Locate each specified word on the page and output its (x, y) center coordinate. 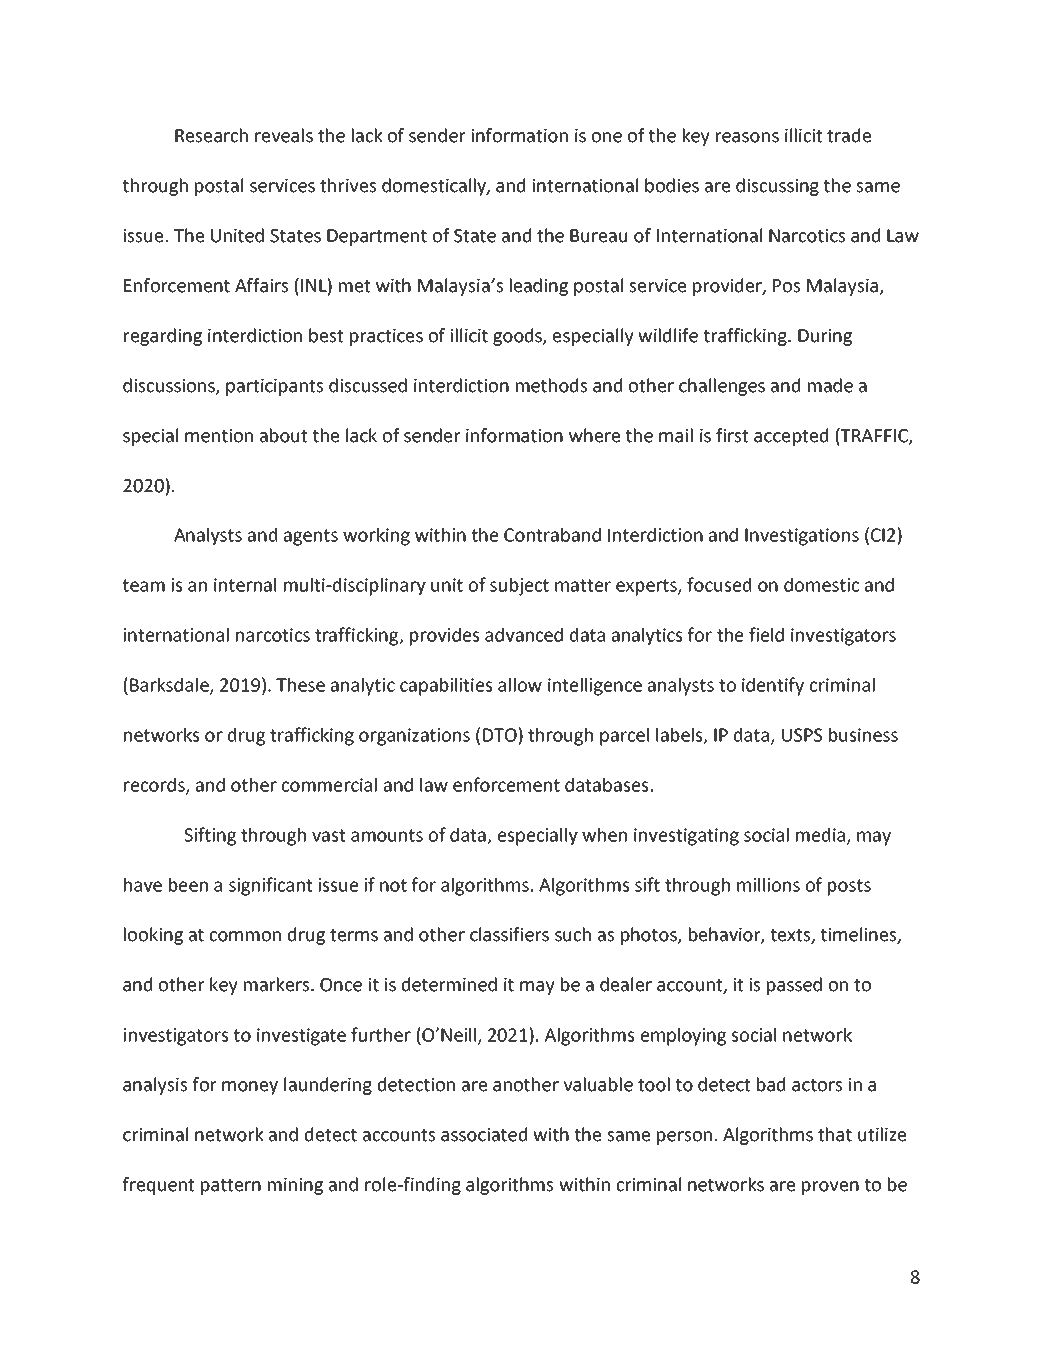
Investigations (802, 537)
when (604, 835)
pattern (231, 1187)
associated (484, 1134)
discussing (777, 187)
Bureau (598, 236)
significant (270, 886)
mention (219, 436)
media (822, 836)
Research (211, 135)
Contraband (552, 535)
